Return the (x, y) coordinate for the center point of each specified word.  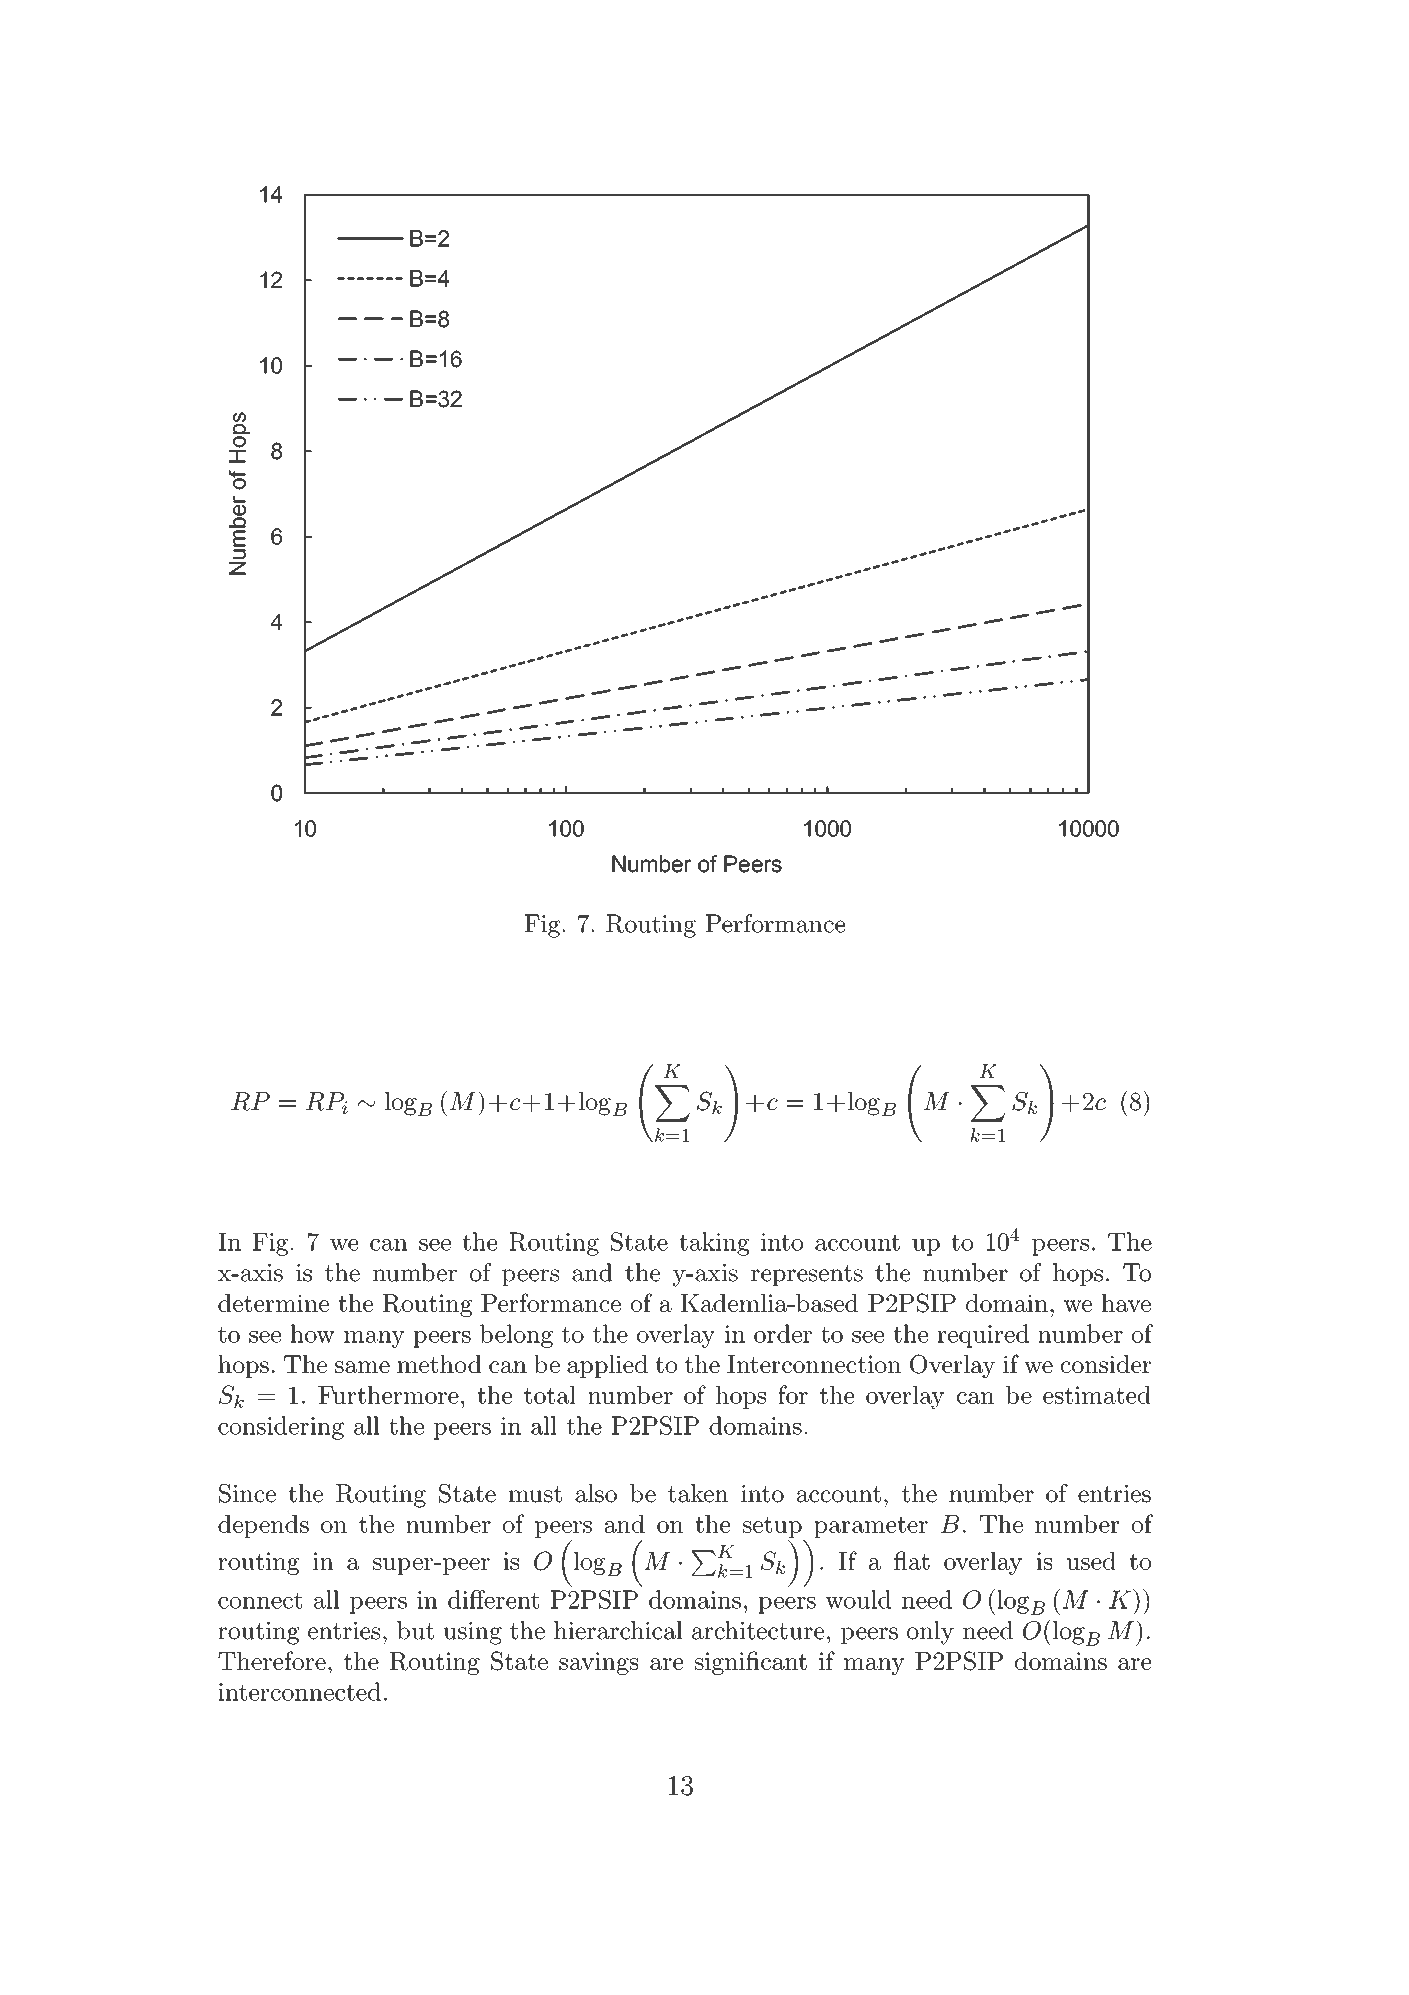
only (930, 1633)
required (983, 1336)
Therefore (272, 1660)
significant (751, 1663)
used (1091, 1561)
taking (714, 1244)
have (1126, 1303)
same (362, 1367)
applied (607, 1366)
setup (772, 1527)
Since (247, 1493)
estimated (1097, 1394)
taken (698, 1493)
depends (263, 1526)
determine (273, 1303)
